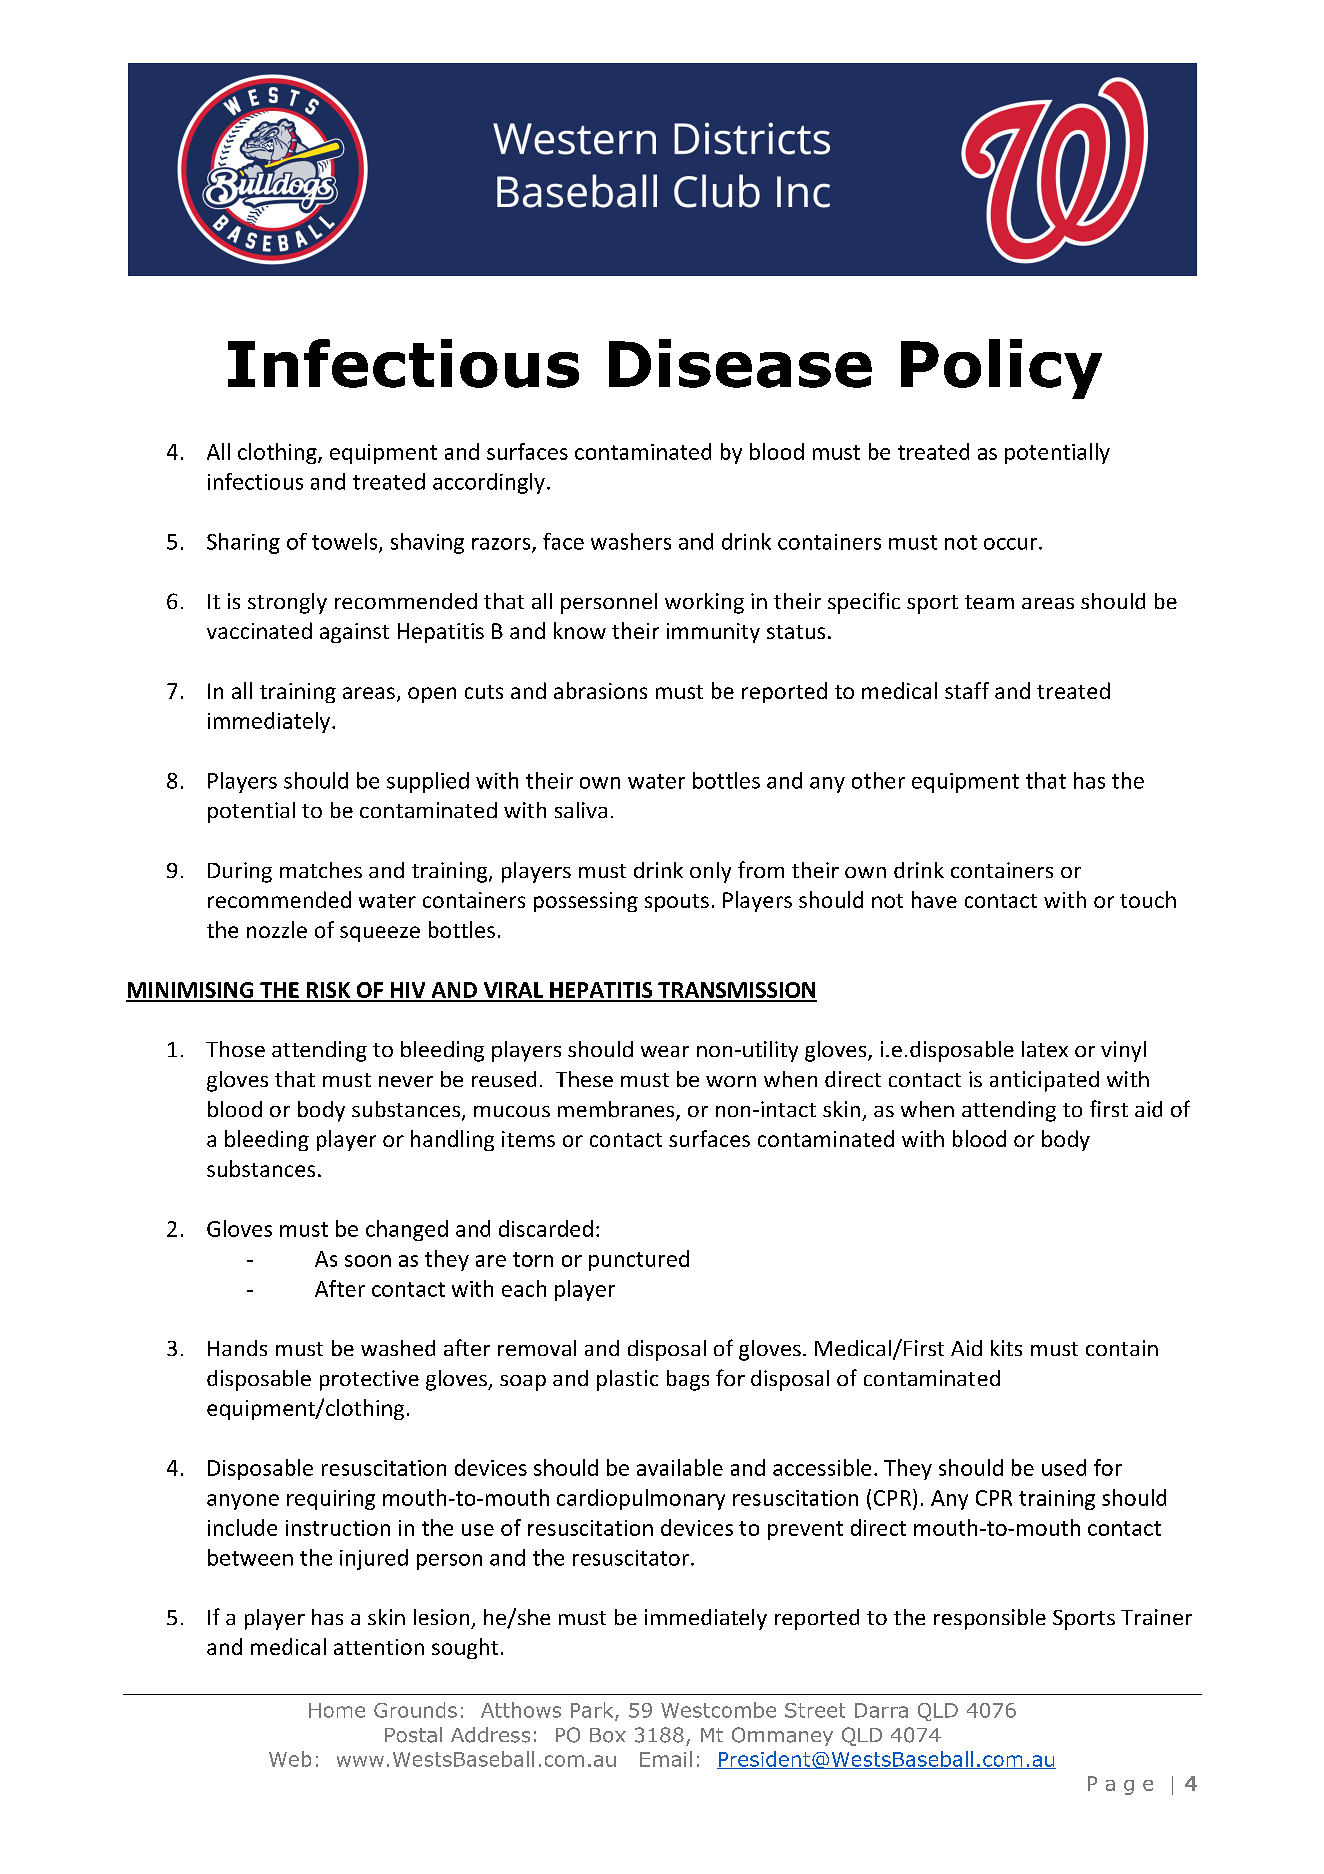  I want to click on punctured, so click(639, 1260).
